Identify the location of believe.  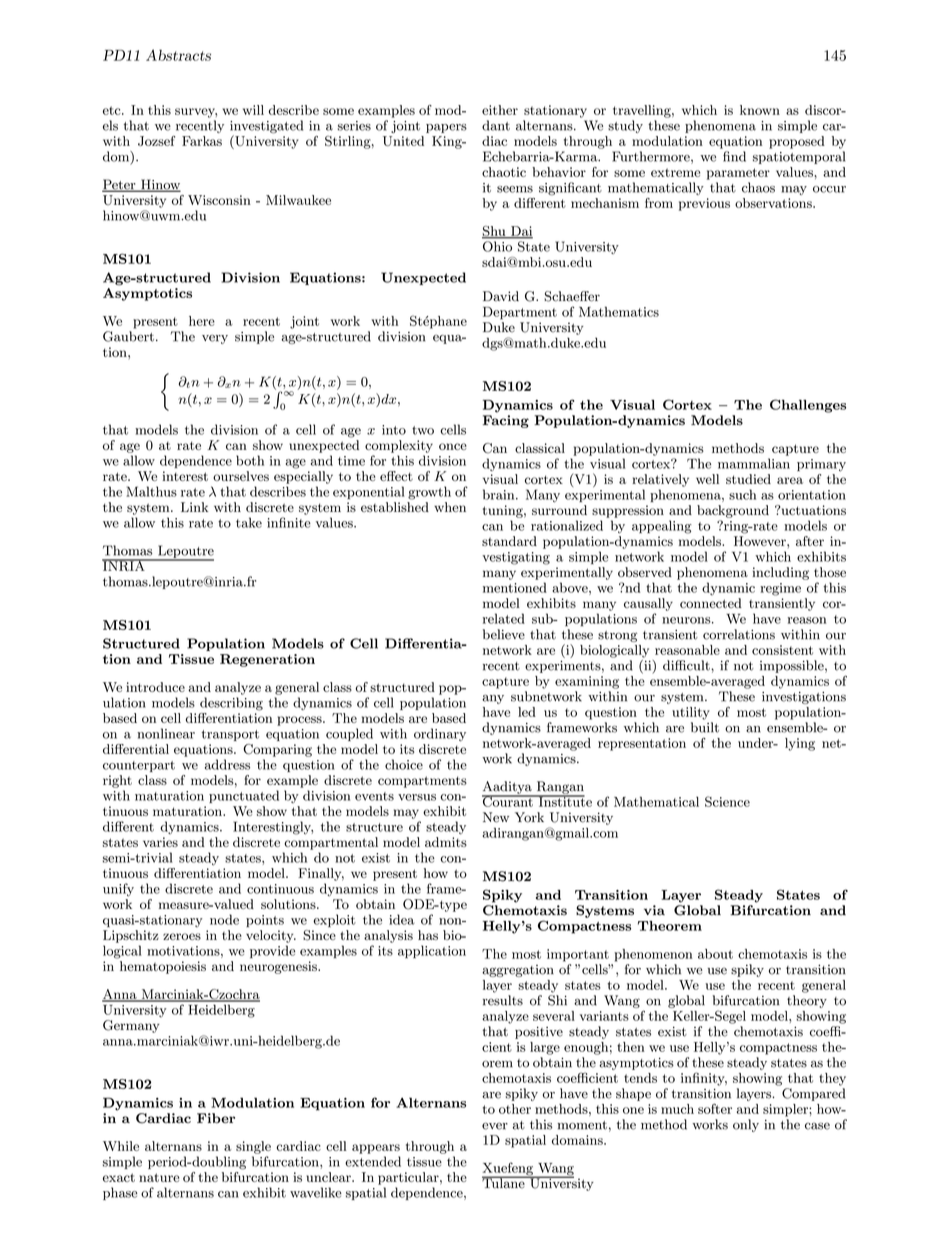
(504, 634).
